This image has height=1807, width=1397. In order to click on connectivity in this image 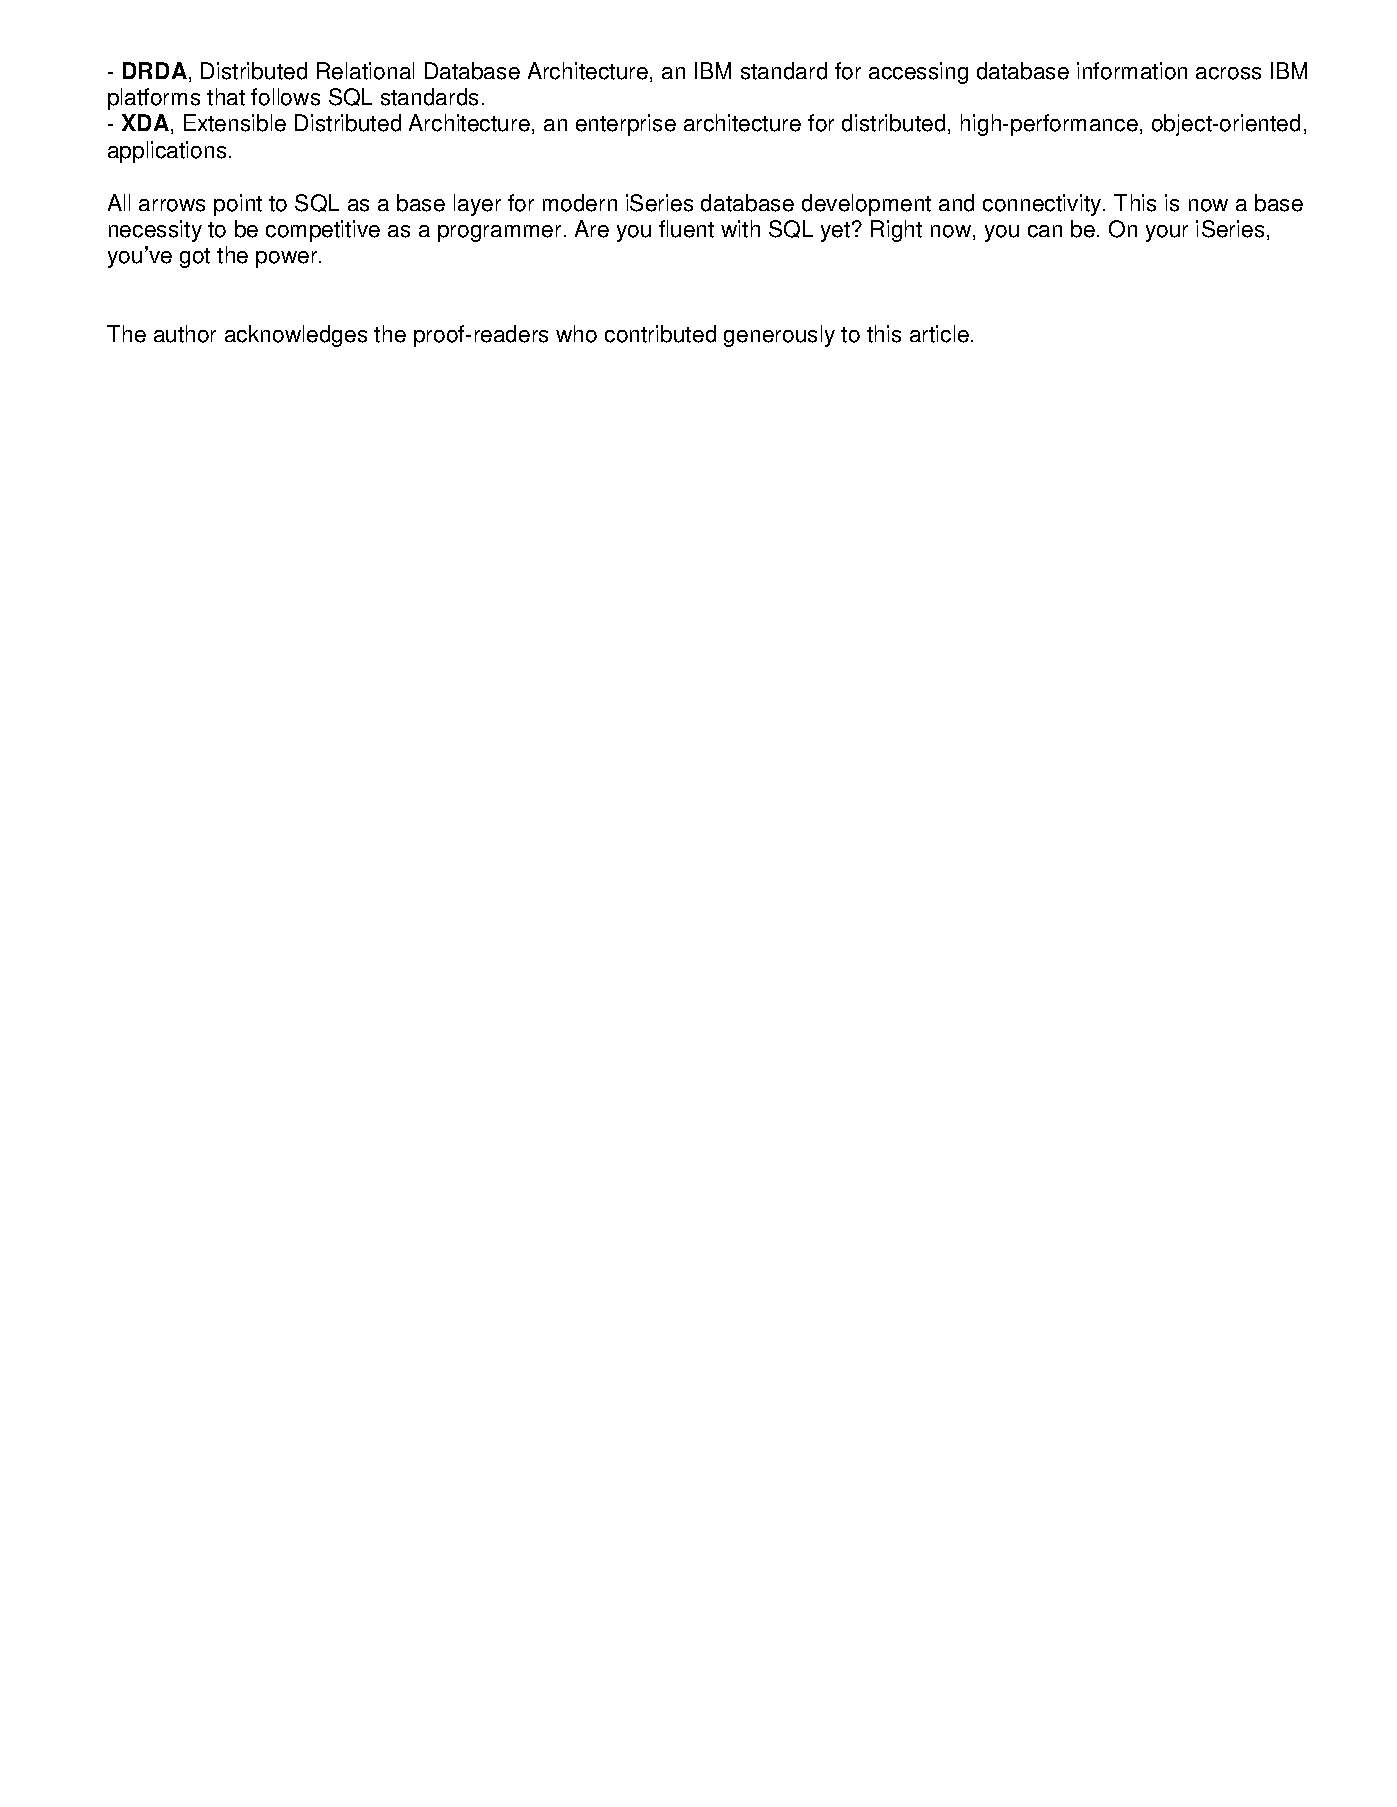, I will do `click(1043, 205)`.
